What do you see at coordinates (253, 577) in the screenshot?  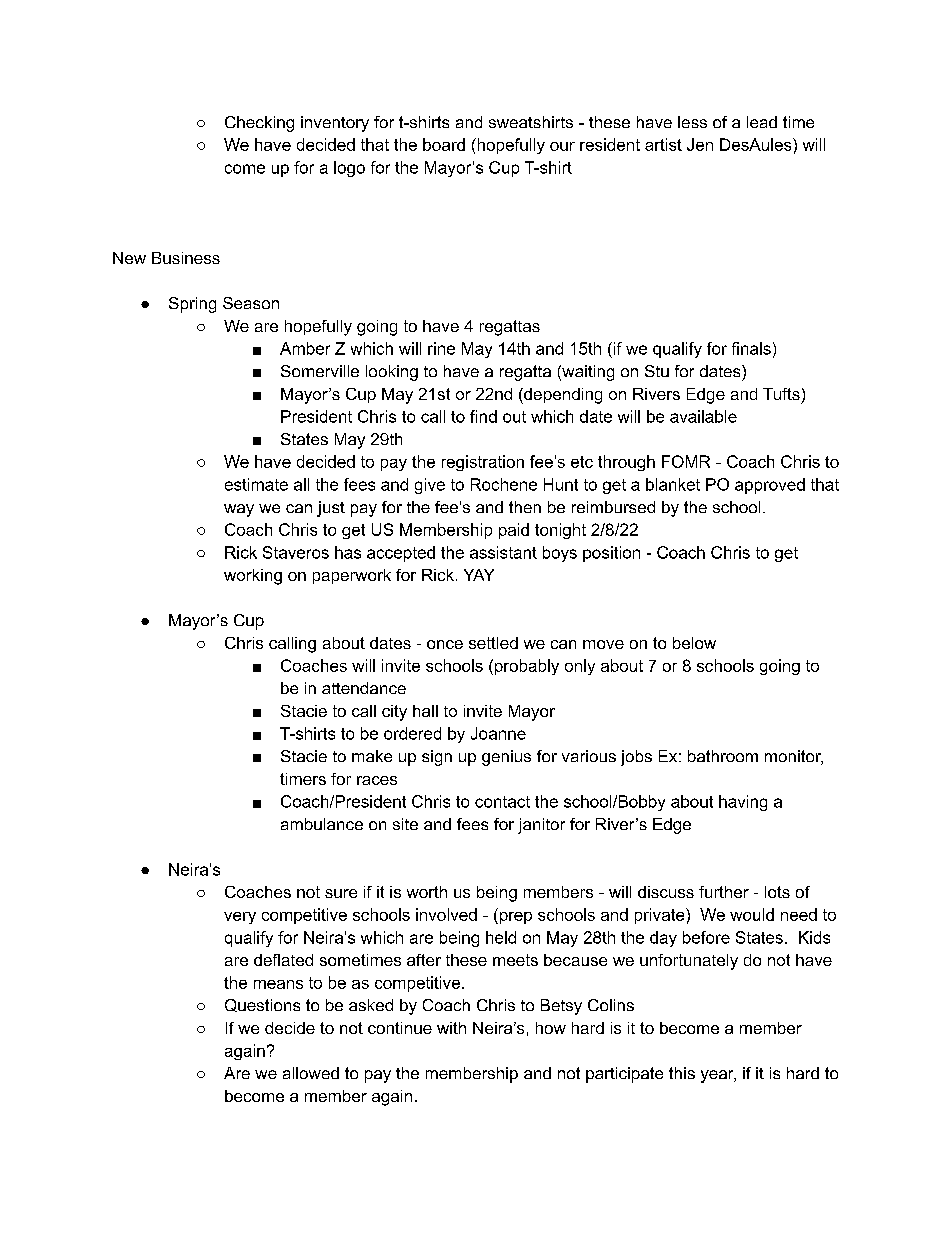 I see `working` at bounding box center [253, 577].
